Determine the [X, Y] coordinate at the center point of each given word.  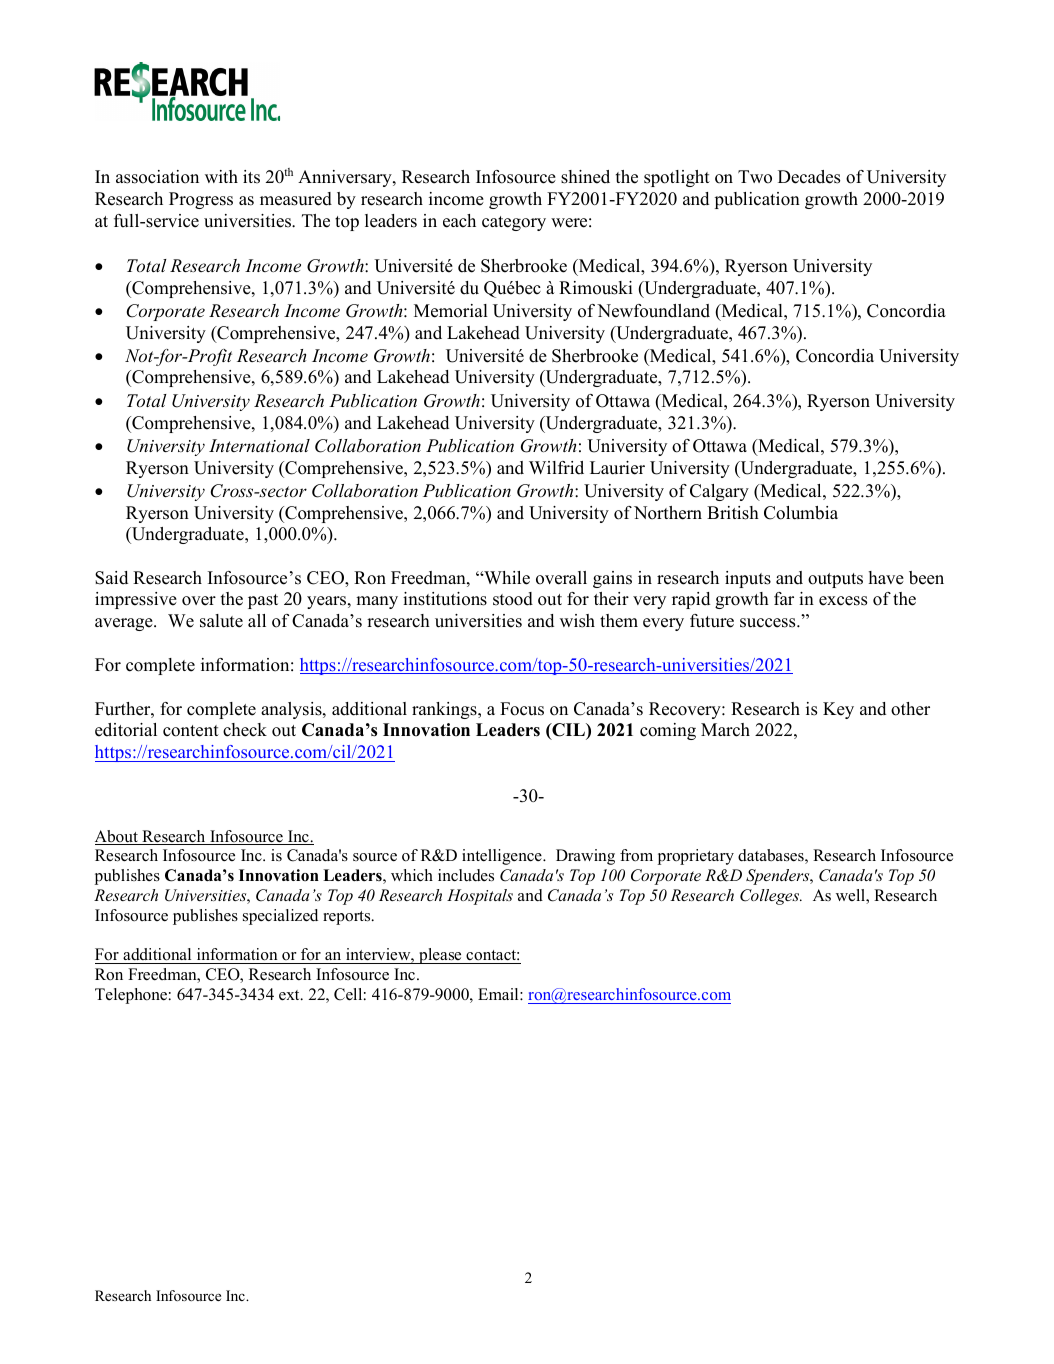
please [440, 956]
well [851, 896]
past [263, 601]
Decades [809, 177]
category [514, 223]
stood [513, 599]
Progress [201, 200]
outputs [835, 580]
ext [290, 995]
